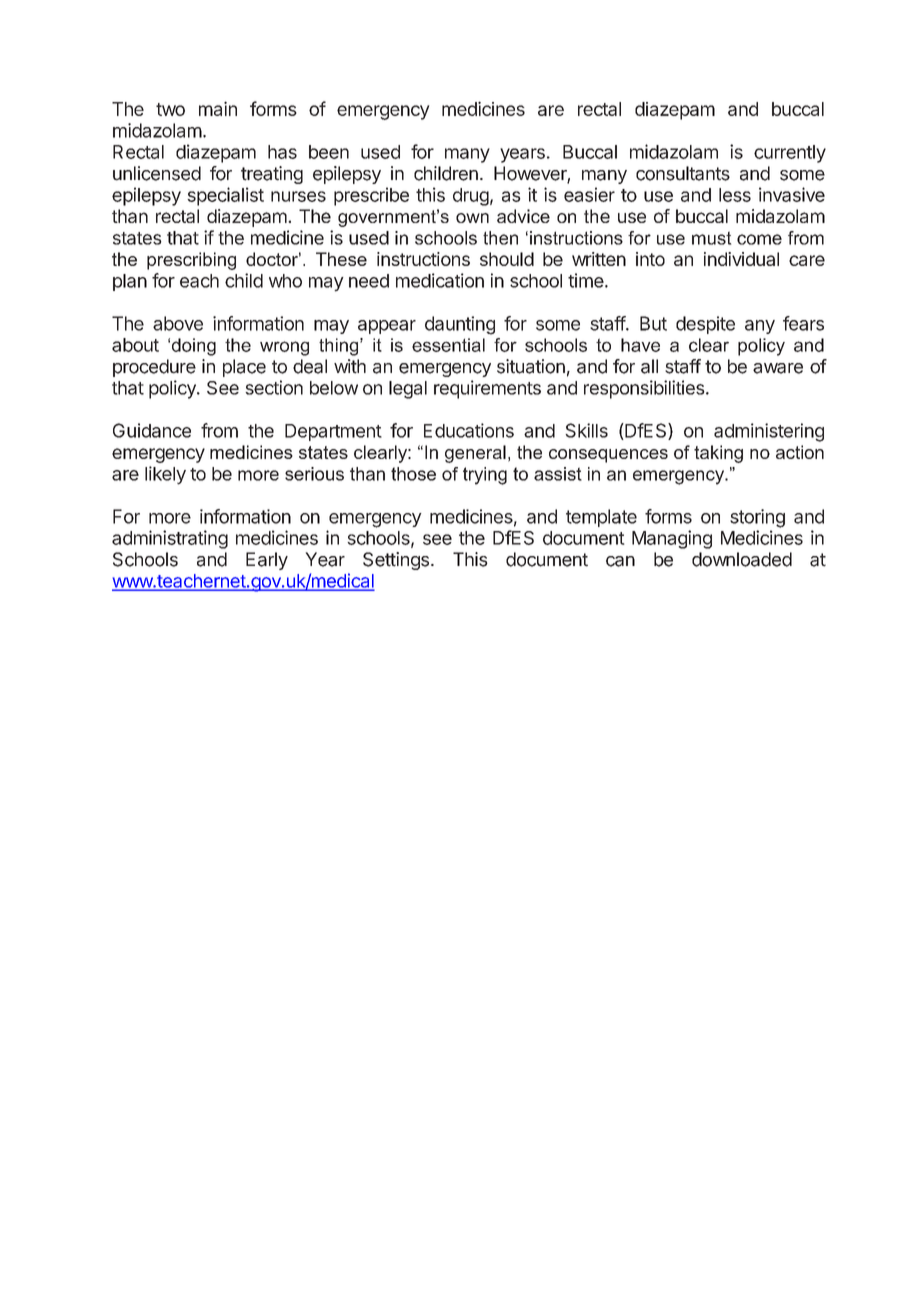 The height and width of the page is (1308, 924). Describe the element at coordinates (170, 539) in the page. I see `administrating` at that location.
